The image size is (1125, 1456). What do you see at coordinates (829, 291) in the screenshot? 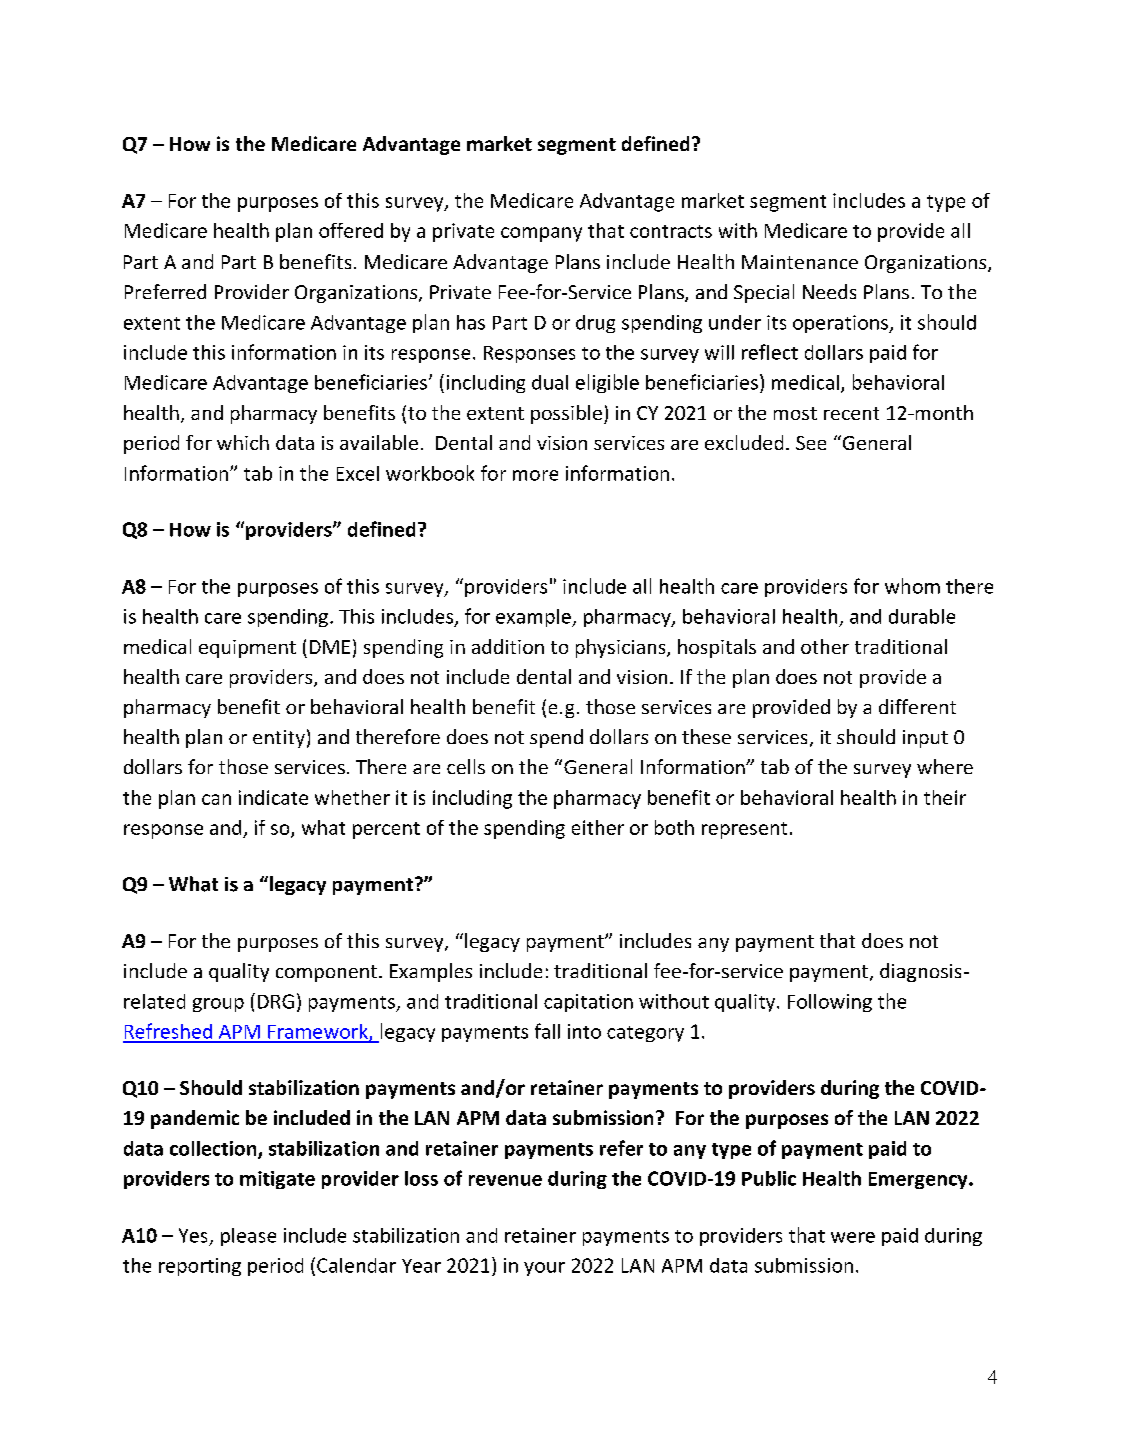
I see `Needs` at bounding box center [829, 291].
